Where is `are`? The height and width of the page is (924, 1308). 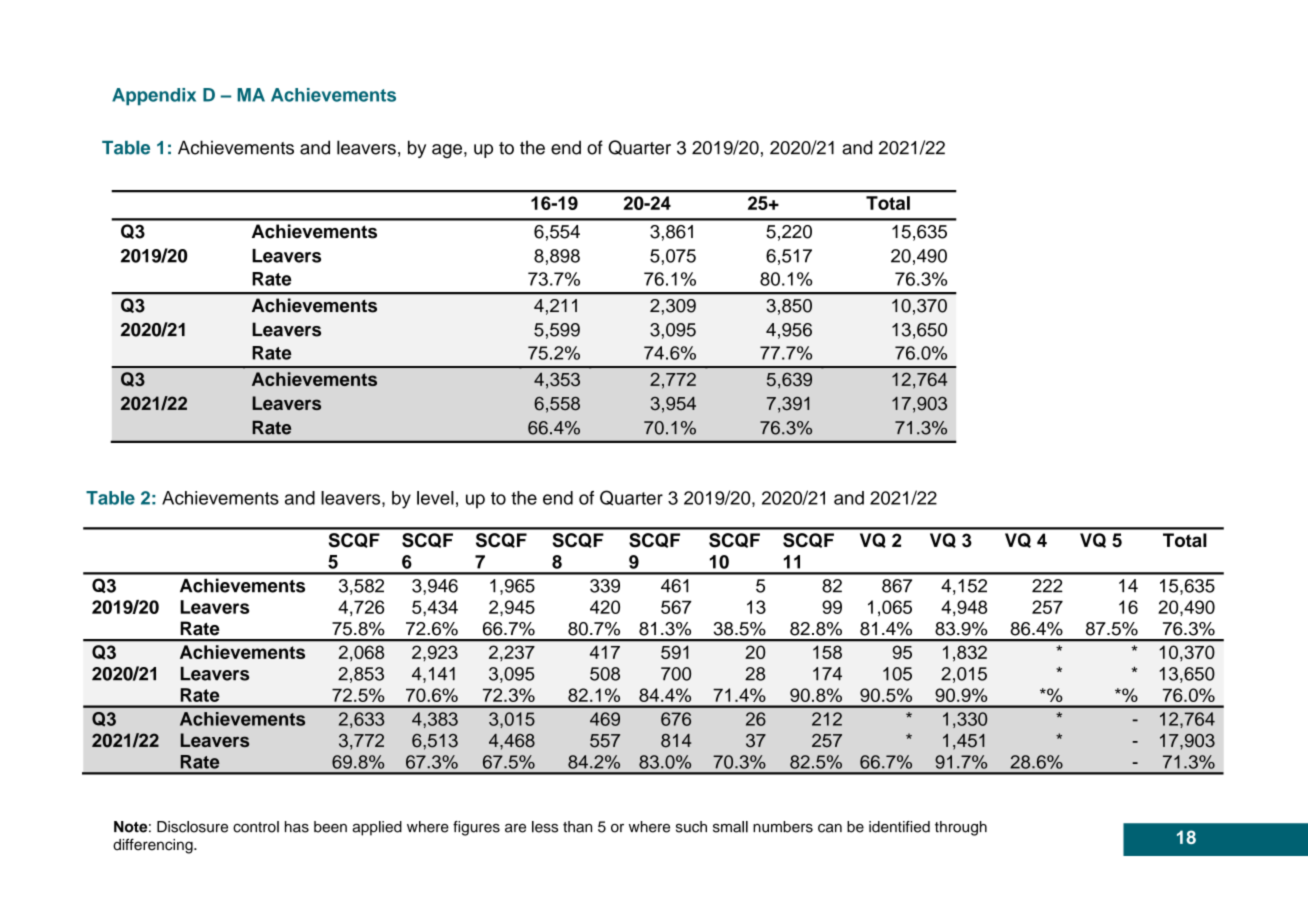 are is located at coordinates (515, 828).
